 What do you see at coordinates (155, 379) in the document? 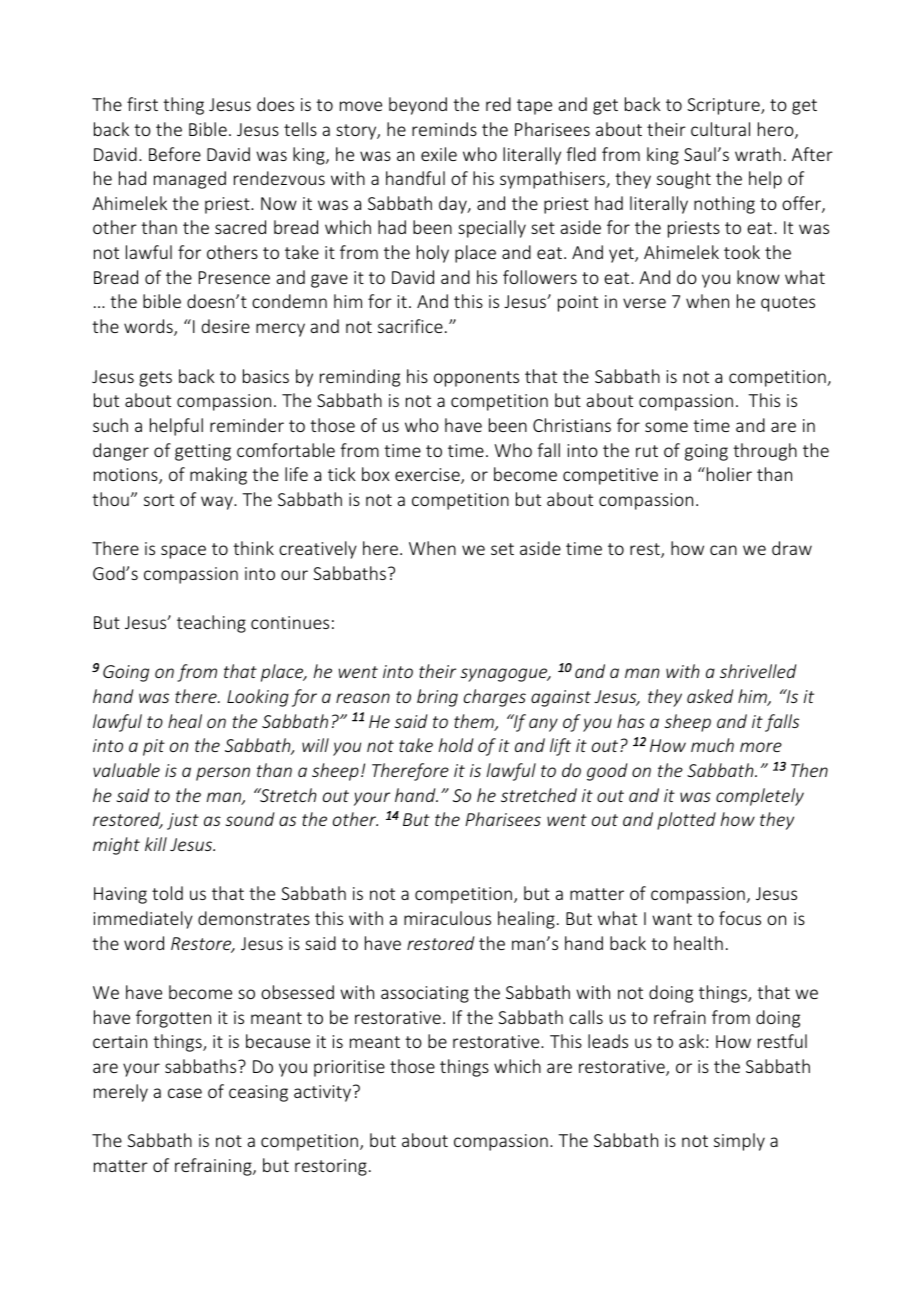
I see `gets` at bounding box center [155, 379].
